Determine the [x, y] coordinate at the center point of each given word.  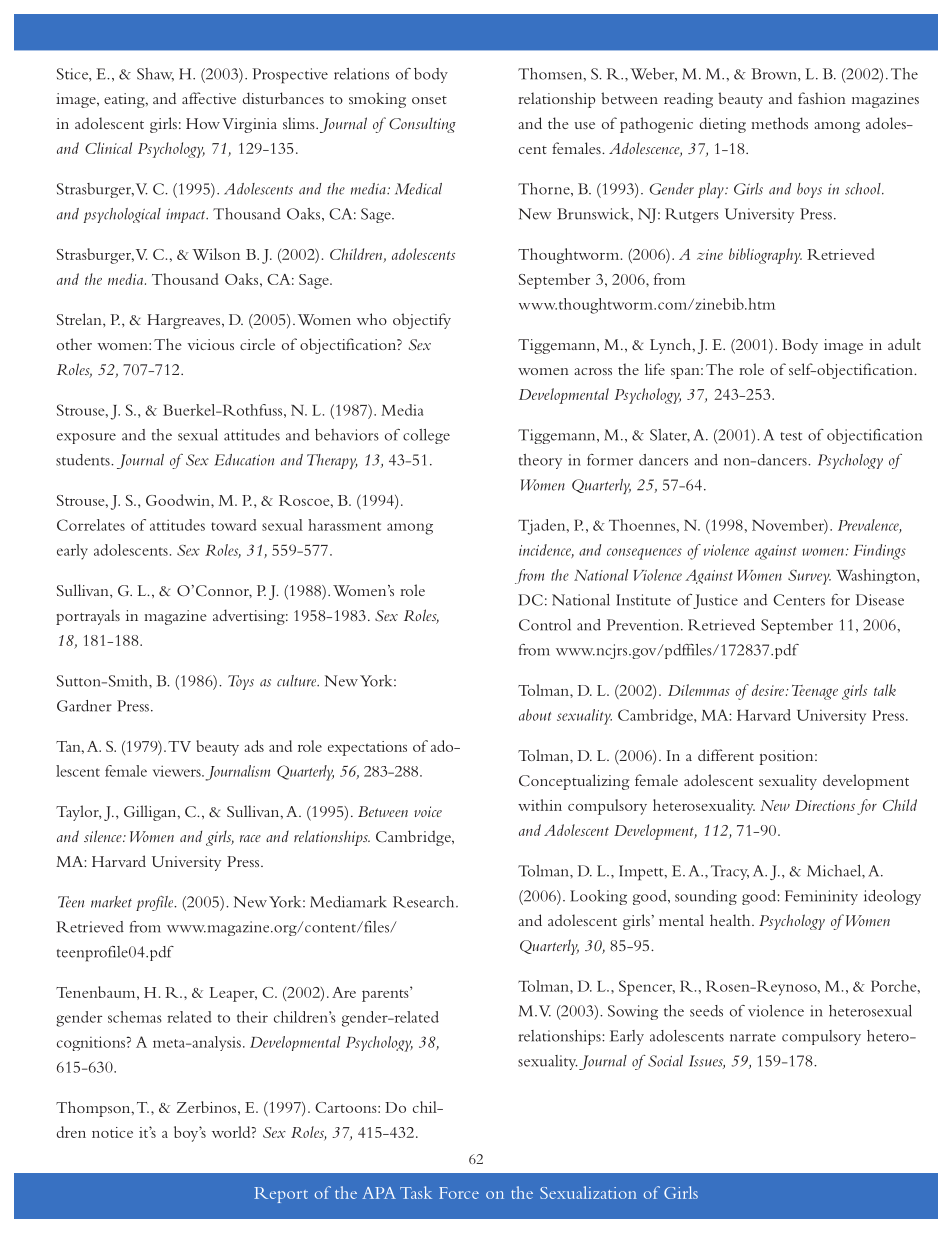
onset [429, 100]
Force [459, 1193]
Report [281, 1195]
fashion [822, 98]
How [203, 123]
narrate [753, 1037]
